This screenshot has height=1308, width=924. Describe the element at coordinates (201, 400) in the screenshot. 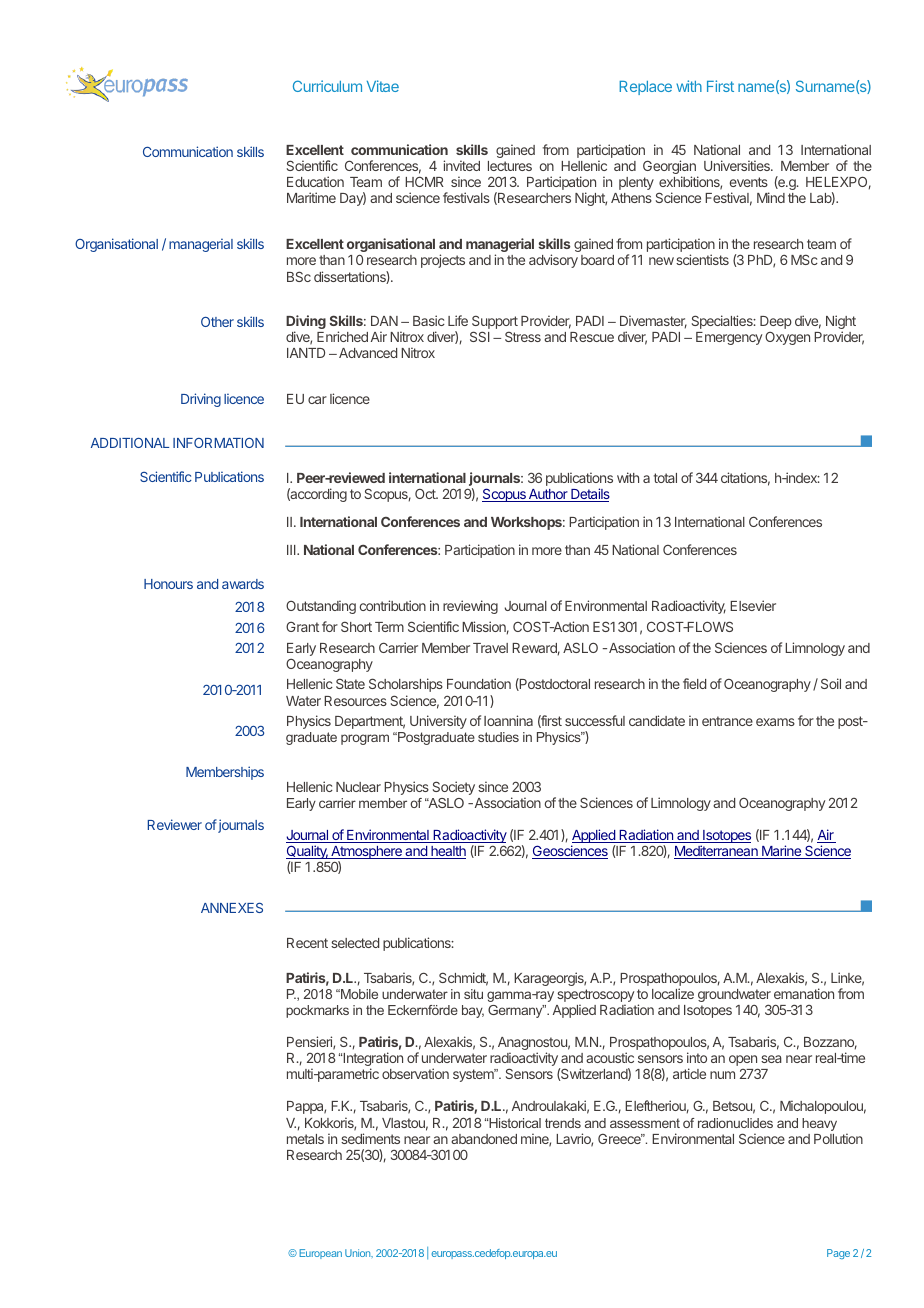

I see `Driving` at that location.
